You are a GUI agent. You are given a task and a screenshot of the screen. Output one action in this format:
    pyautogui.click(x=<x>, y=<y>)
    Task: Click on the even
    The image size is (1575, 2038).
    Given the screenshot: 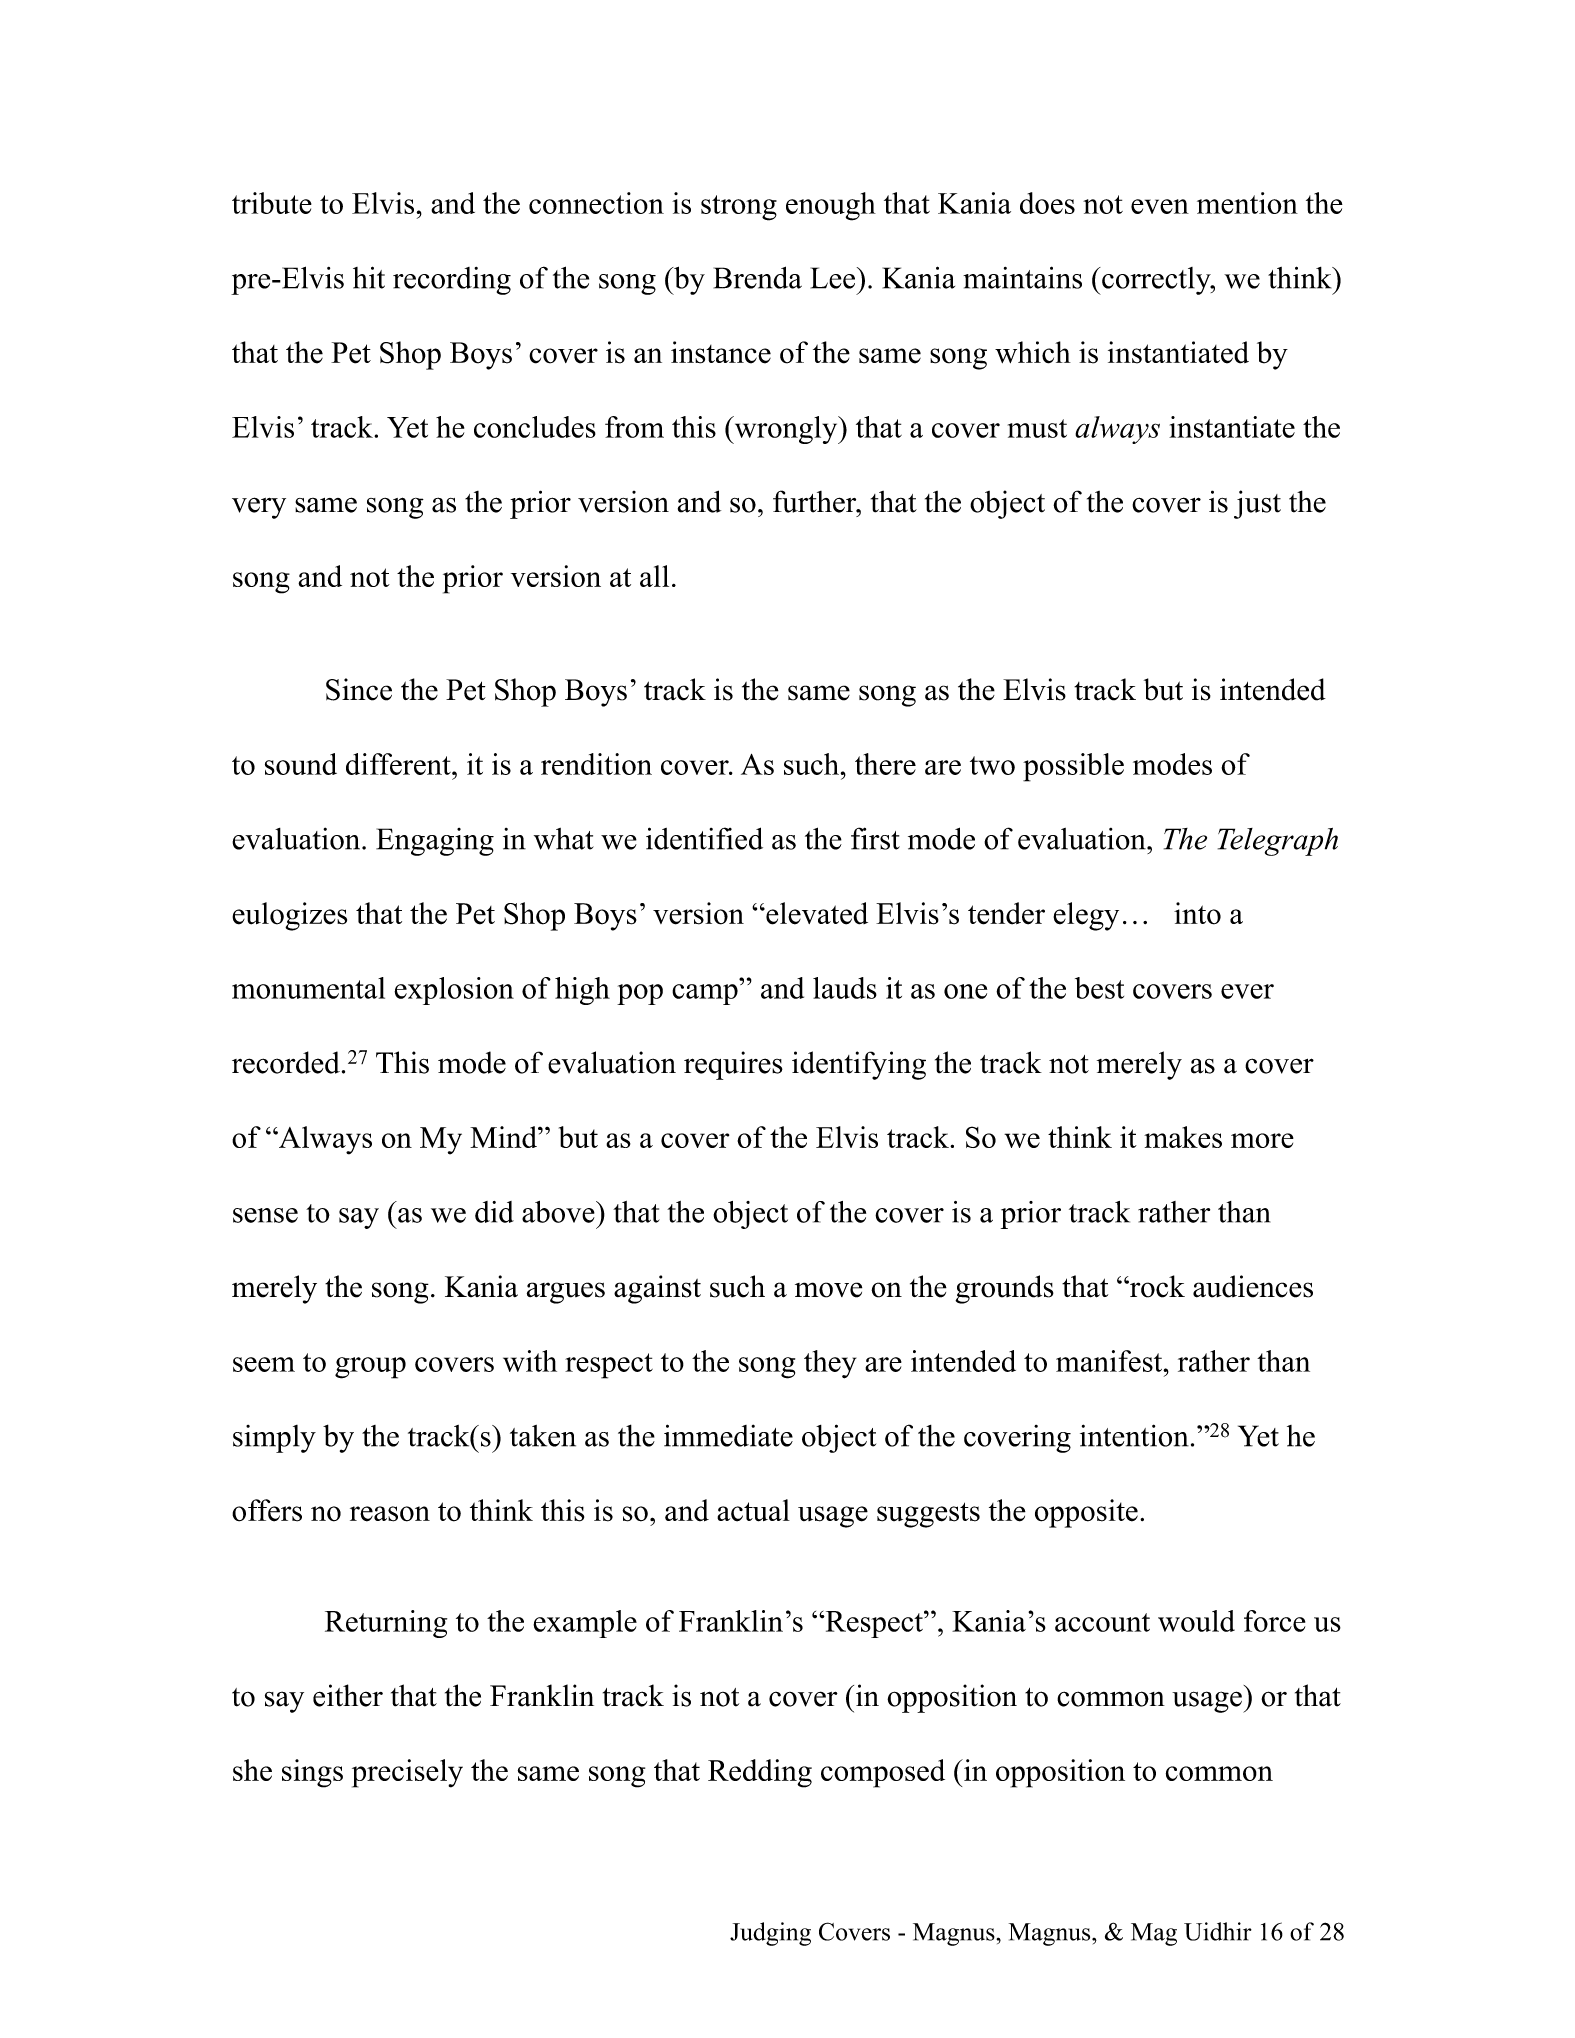 What is the action you would take?
    pyautogui.click(x=1160, y=206)
